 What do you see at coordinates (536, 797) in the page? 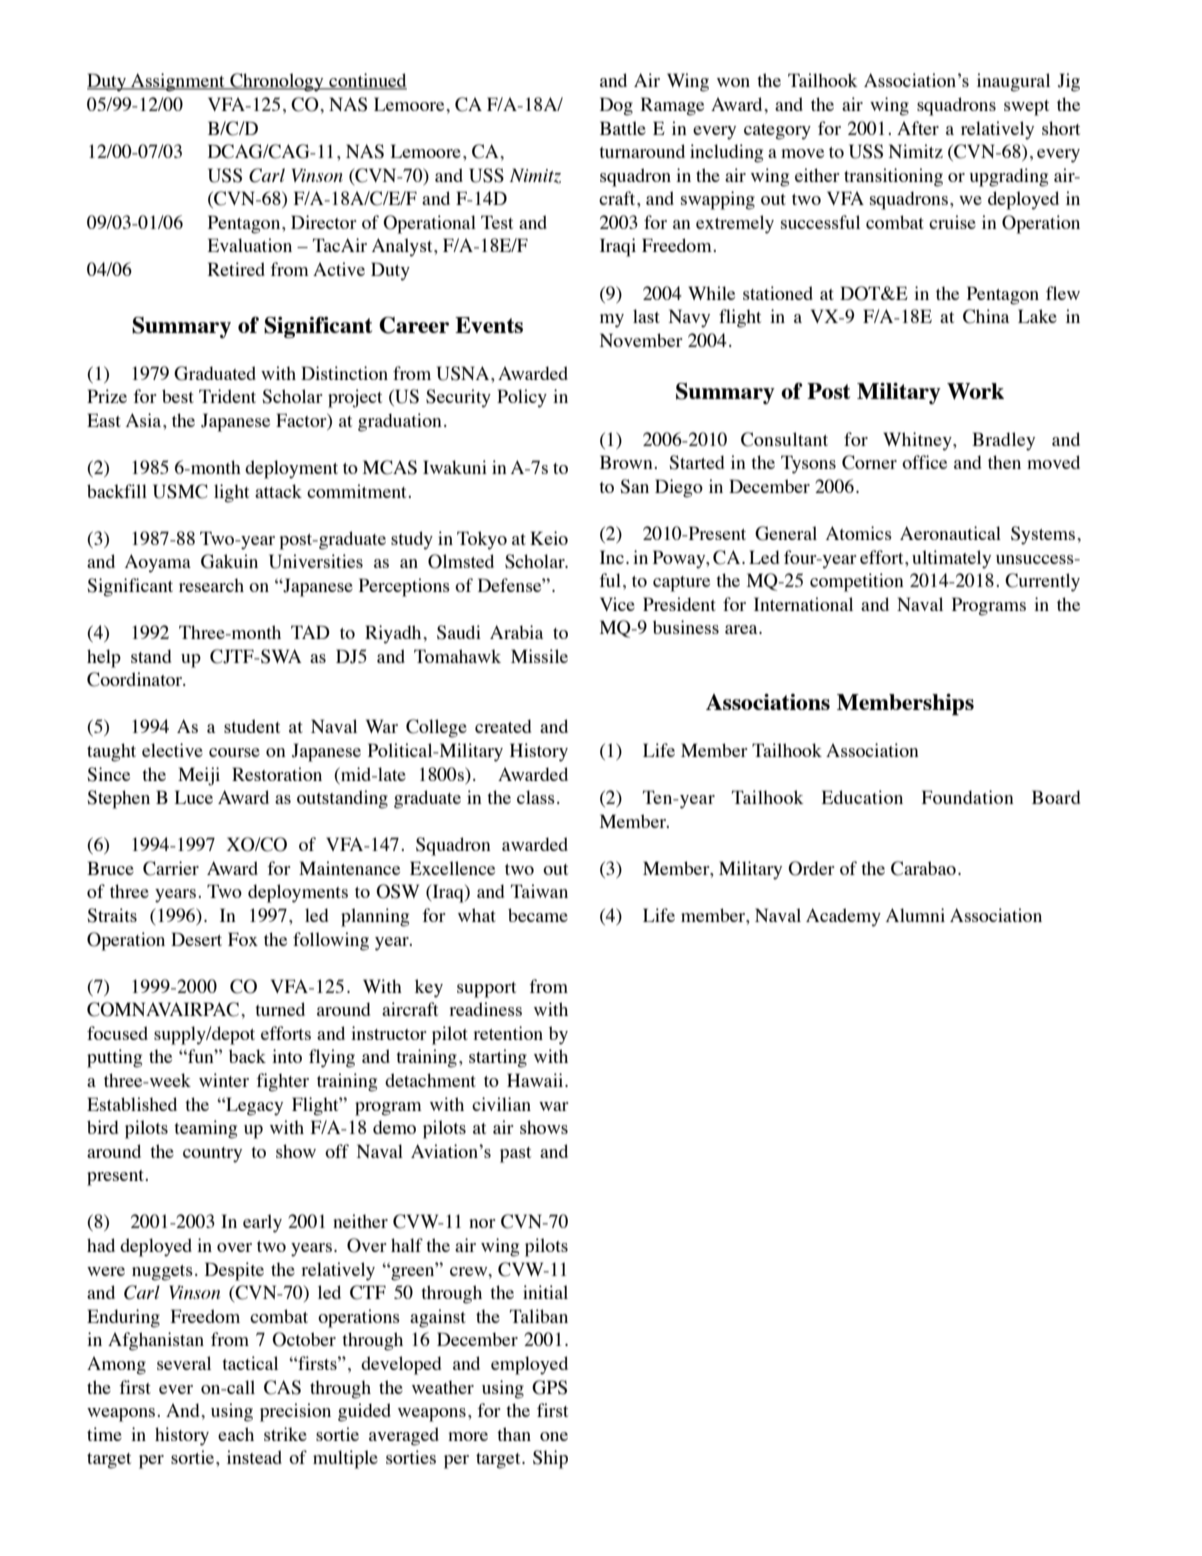
I see `class` at bounding box center [536, 797].
